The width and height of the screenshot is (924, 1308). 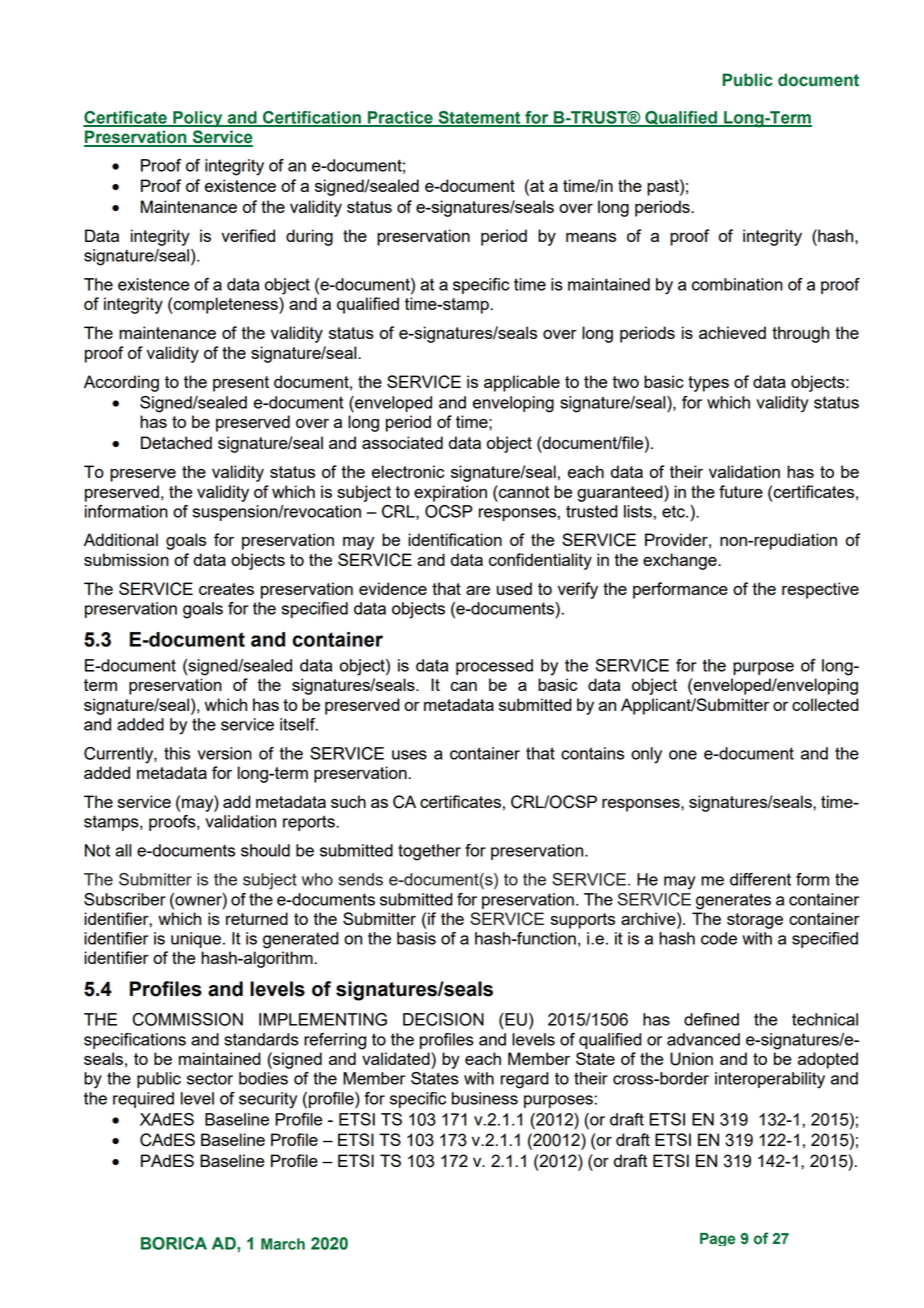 I want to click on Practice, so click(x=400, y=118).
